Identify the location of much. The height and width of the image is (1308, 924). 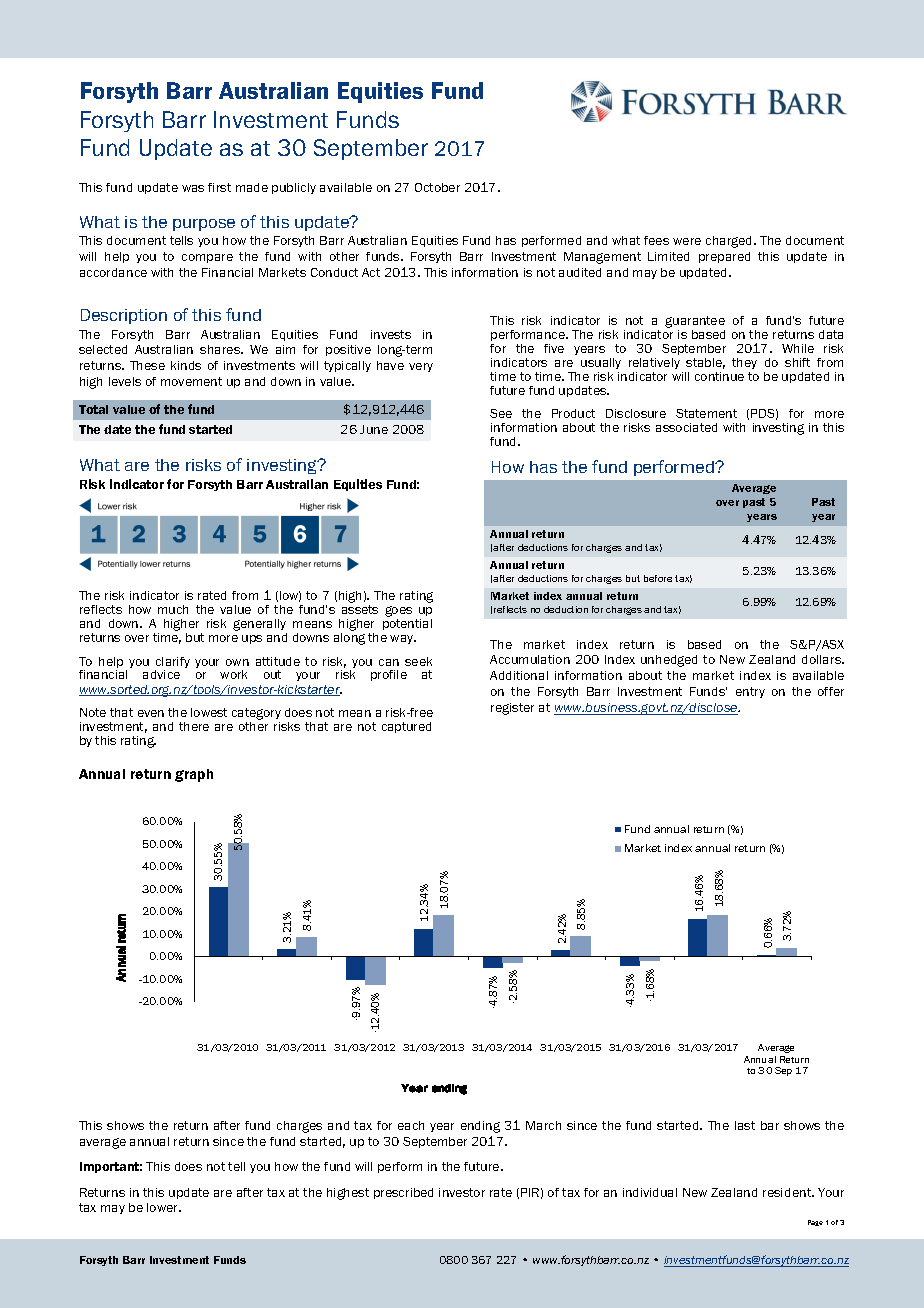
(173, 609).
